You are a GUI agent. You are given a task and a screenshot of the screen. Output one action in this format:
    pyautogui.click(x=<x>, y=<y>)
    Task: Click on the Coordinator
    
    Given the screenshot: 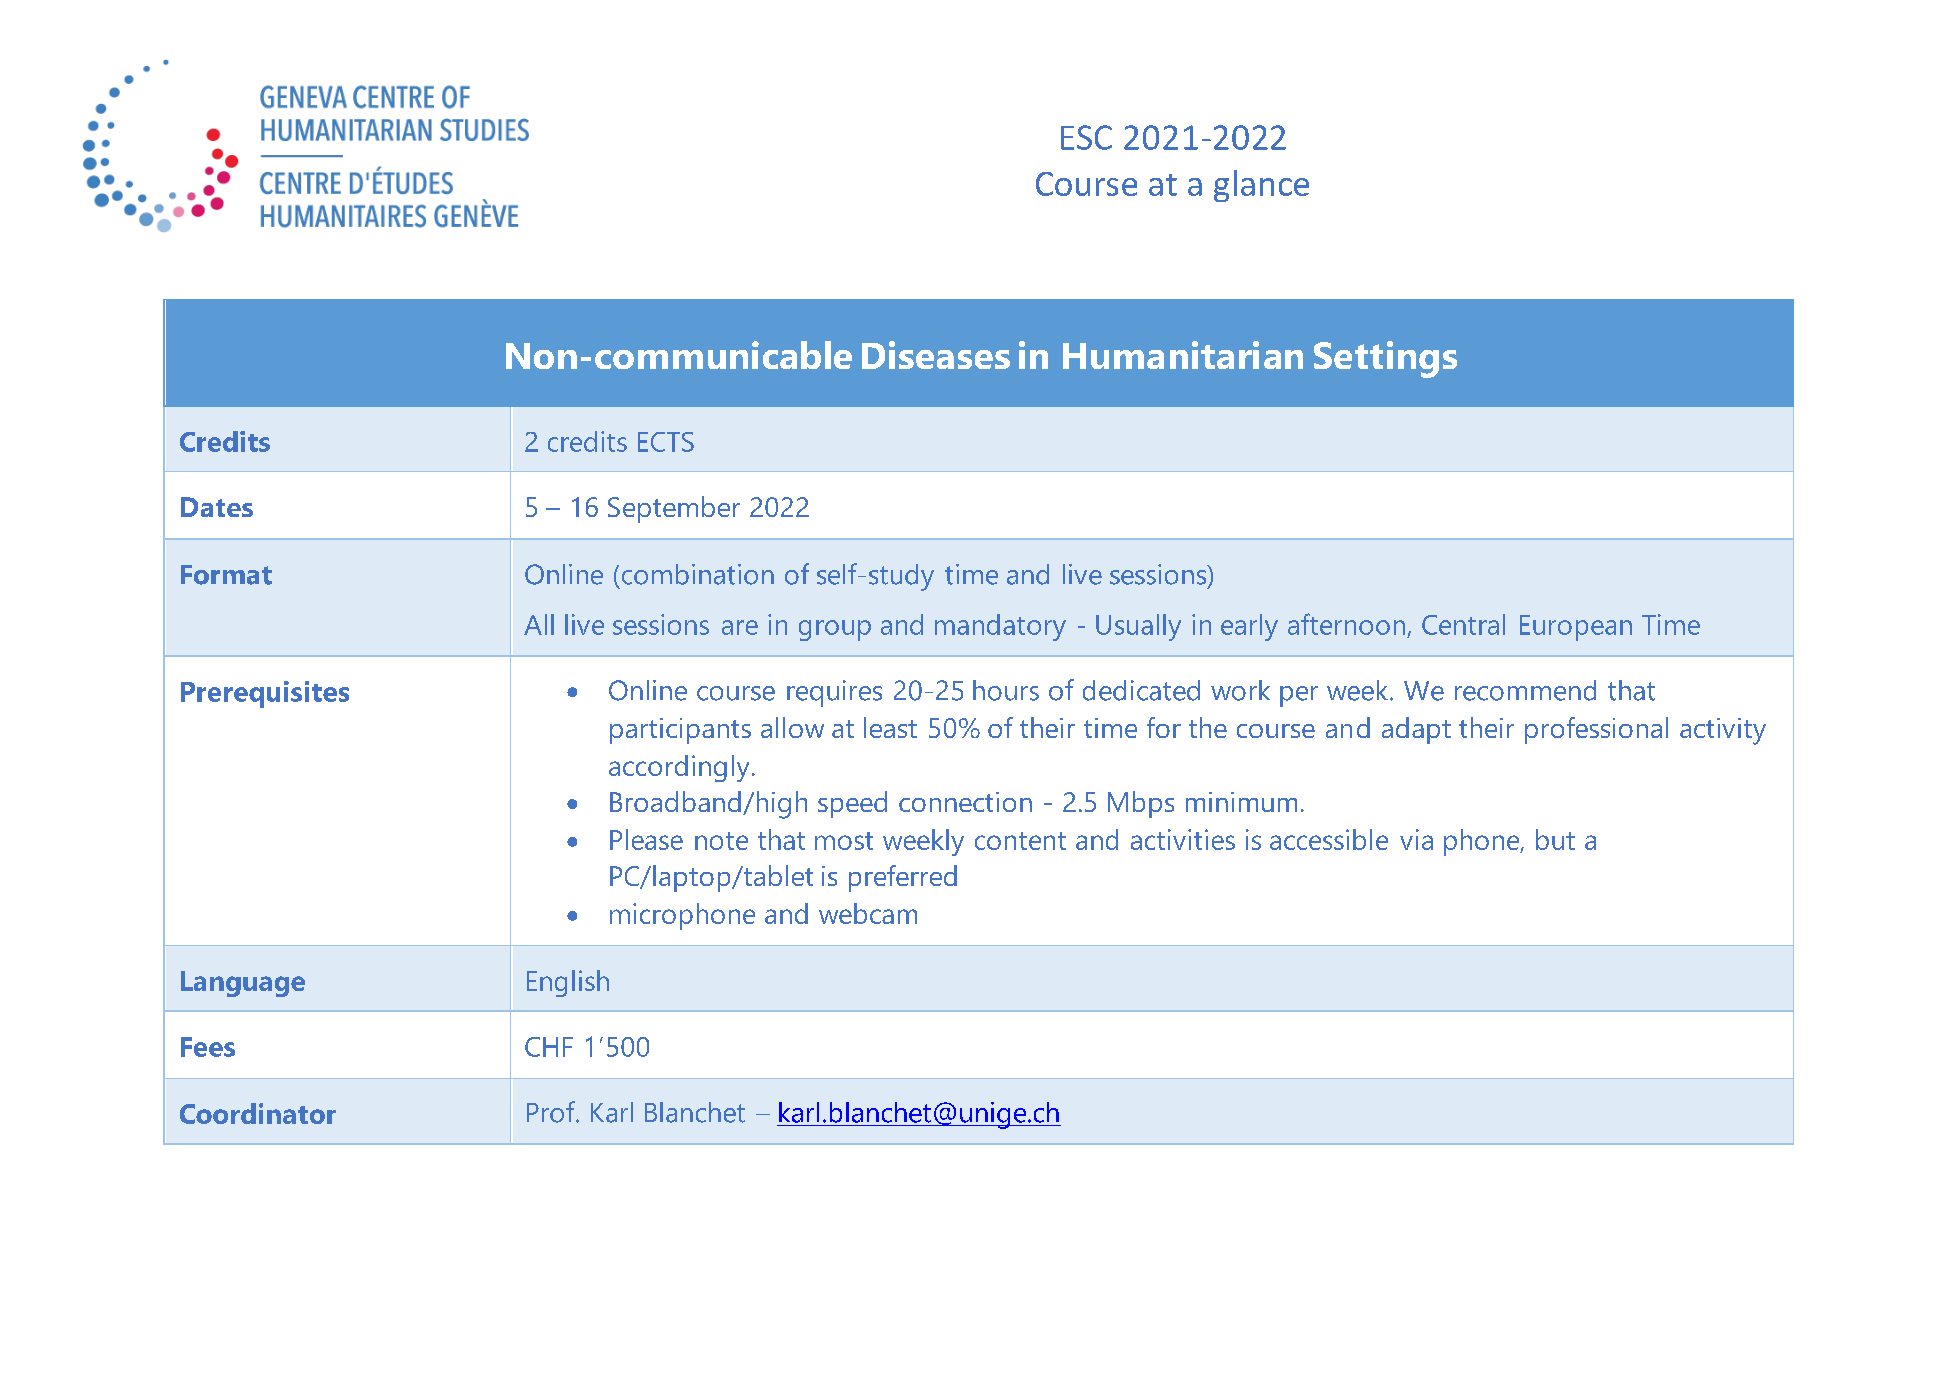 What is the action you would take?
    pyautogui.click(x=258, y=1113)
